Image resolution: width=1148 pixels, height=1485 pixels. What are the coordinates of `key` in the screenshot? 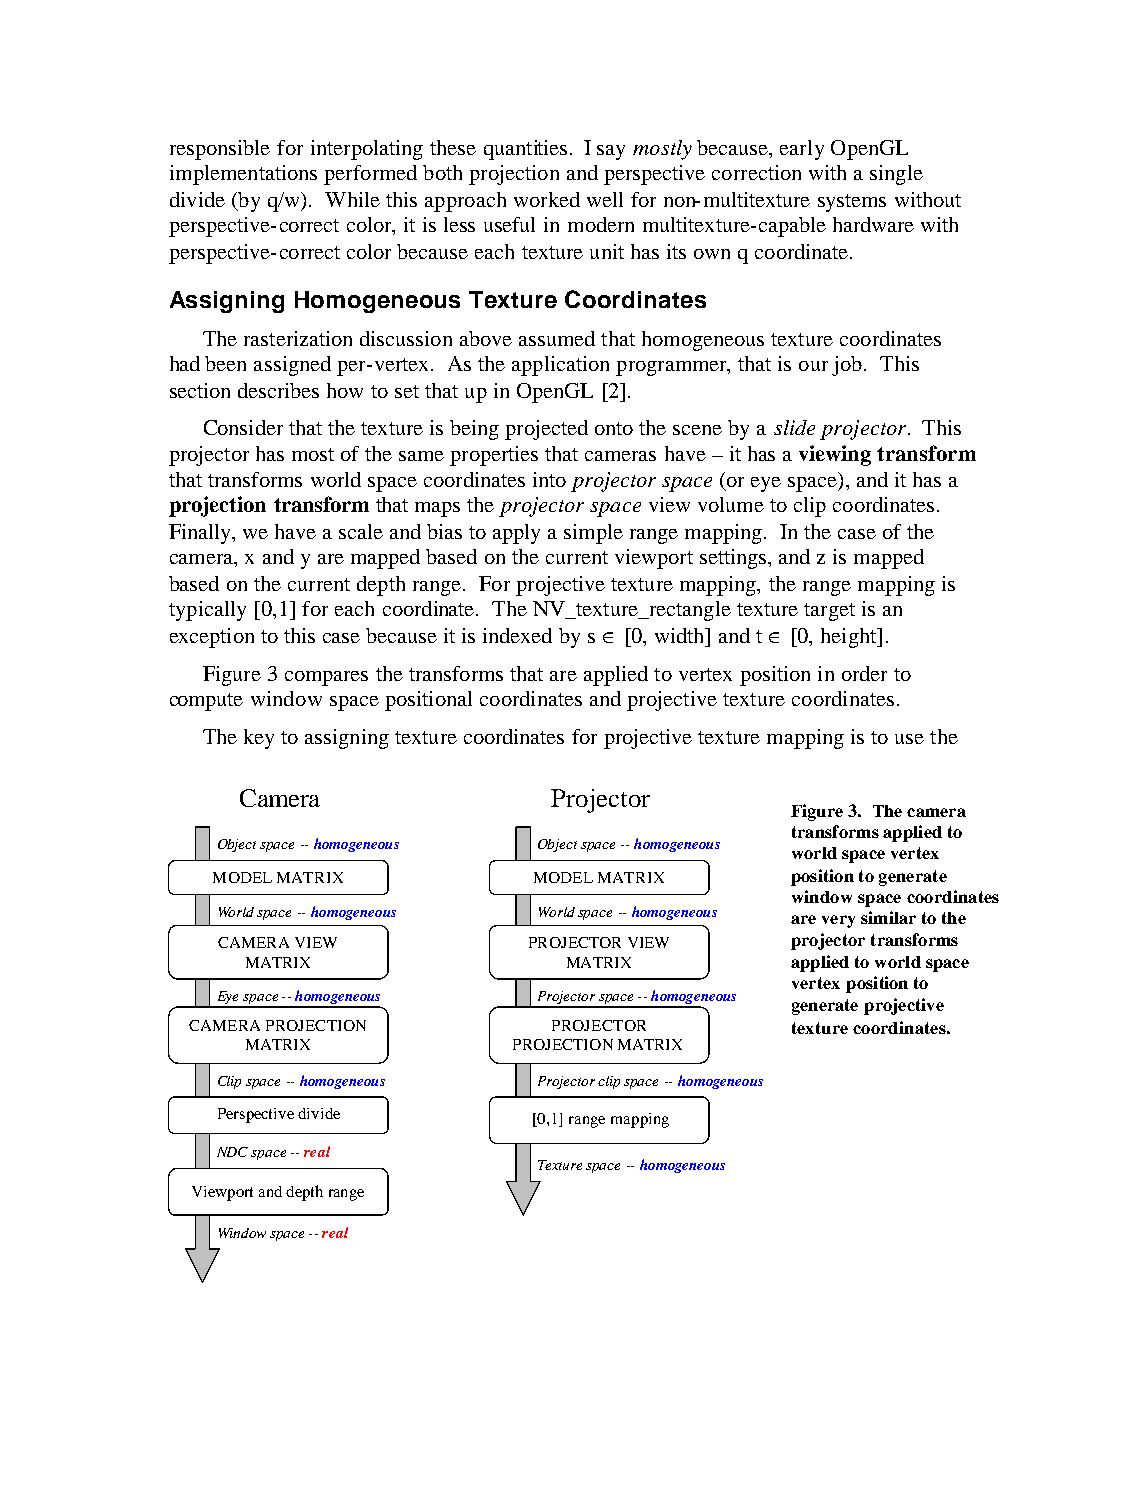 It's located at (259, 739).
